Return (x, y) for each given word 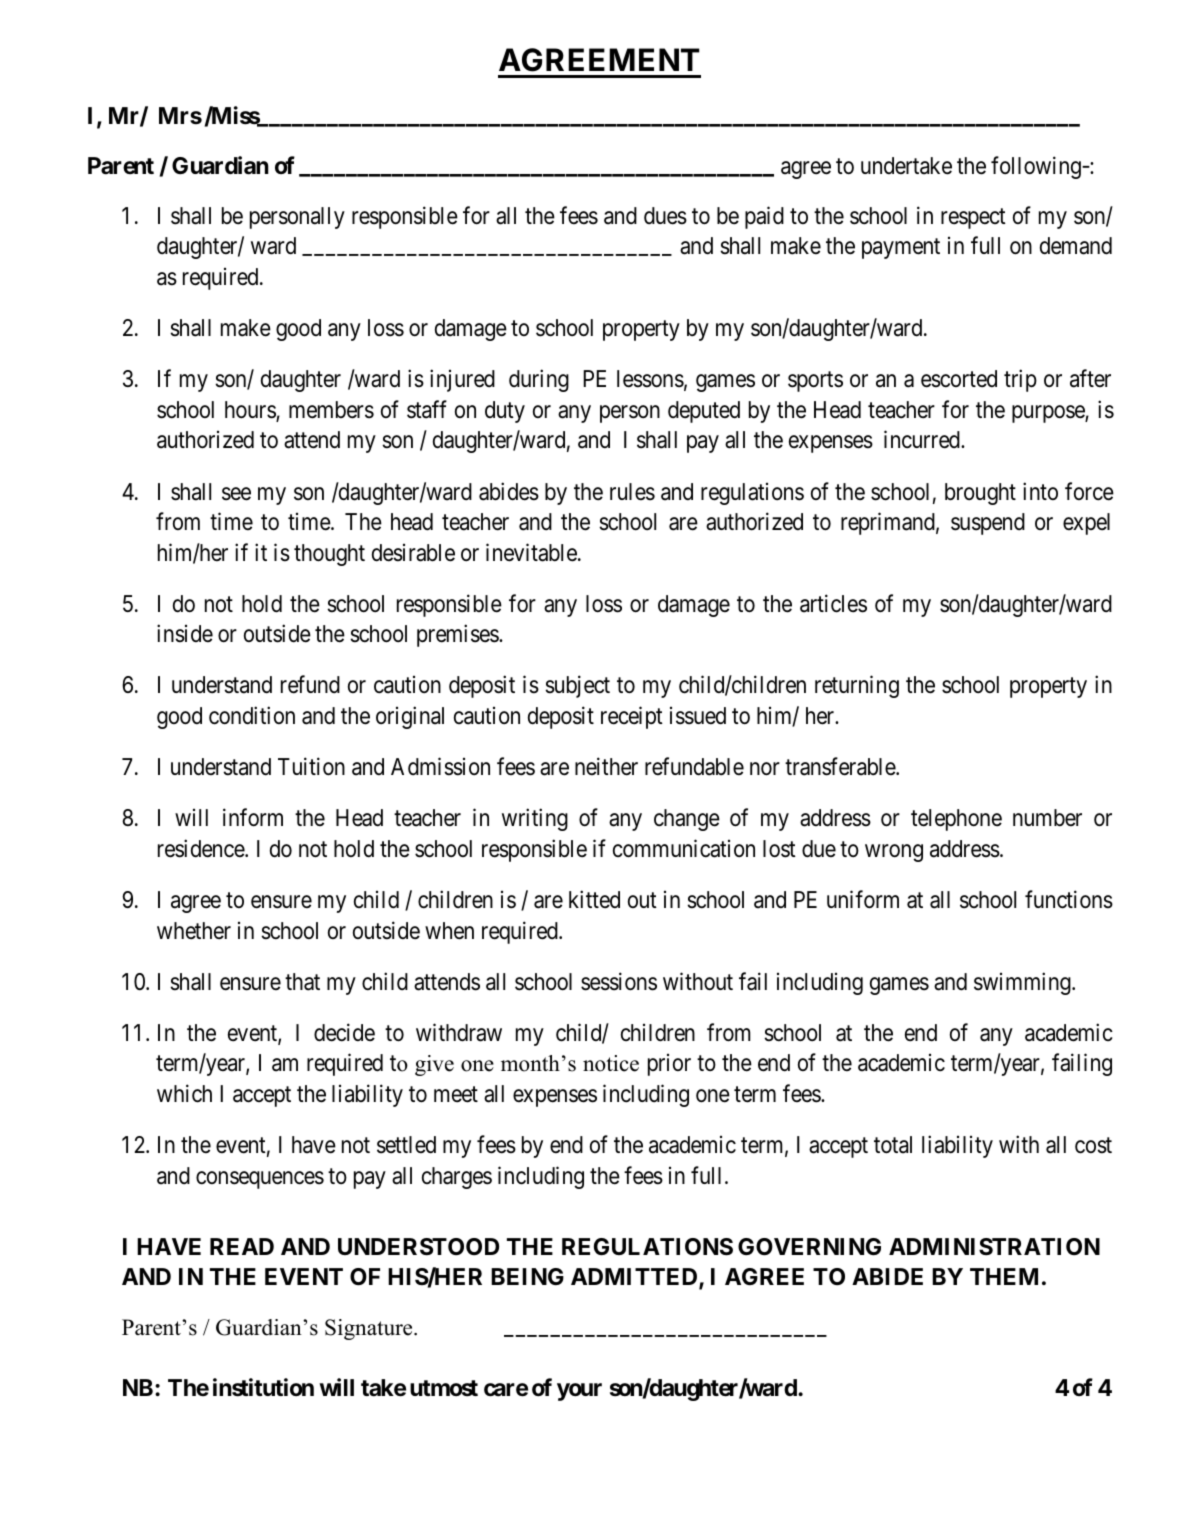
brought (980, 494)
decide (344, 1032)
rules (632, 492)
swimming (1023, 983)
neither (606, 766)
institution (263, 1387)
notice (611, 1063)
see (236, 494)
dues (665, 216)
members (331, 410)
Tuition (311, 766)
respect (973, 218)
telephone (956, 820)
